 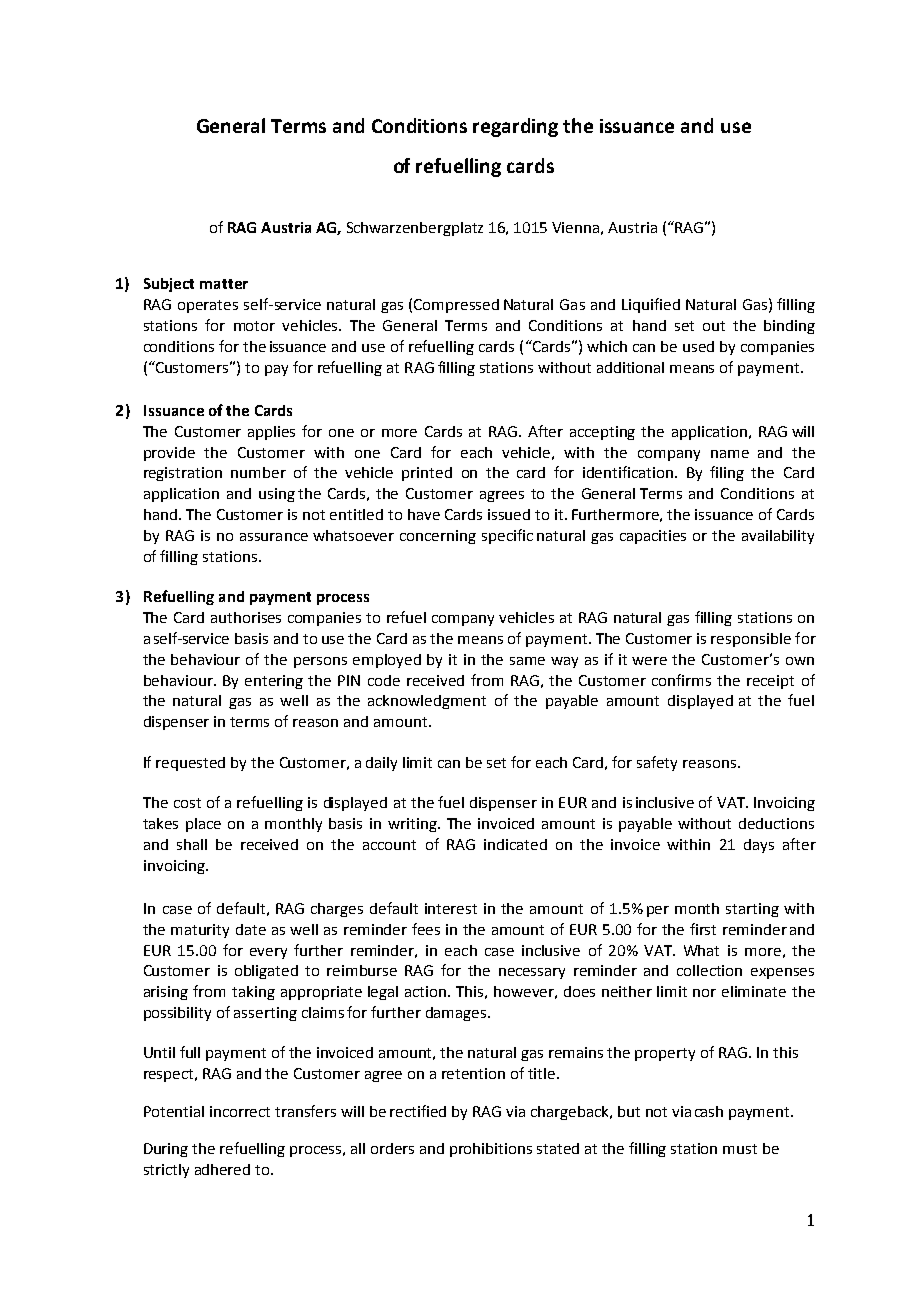 I want to click on matter, so click(x=224, y=284).
